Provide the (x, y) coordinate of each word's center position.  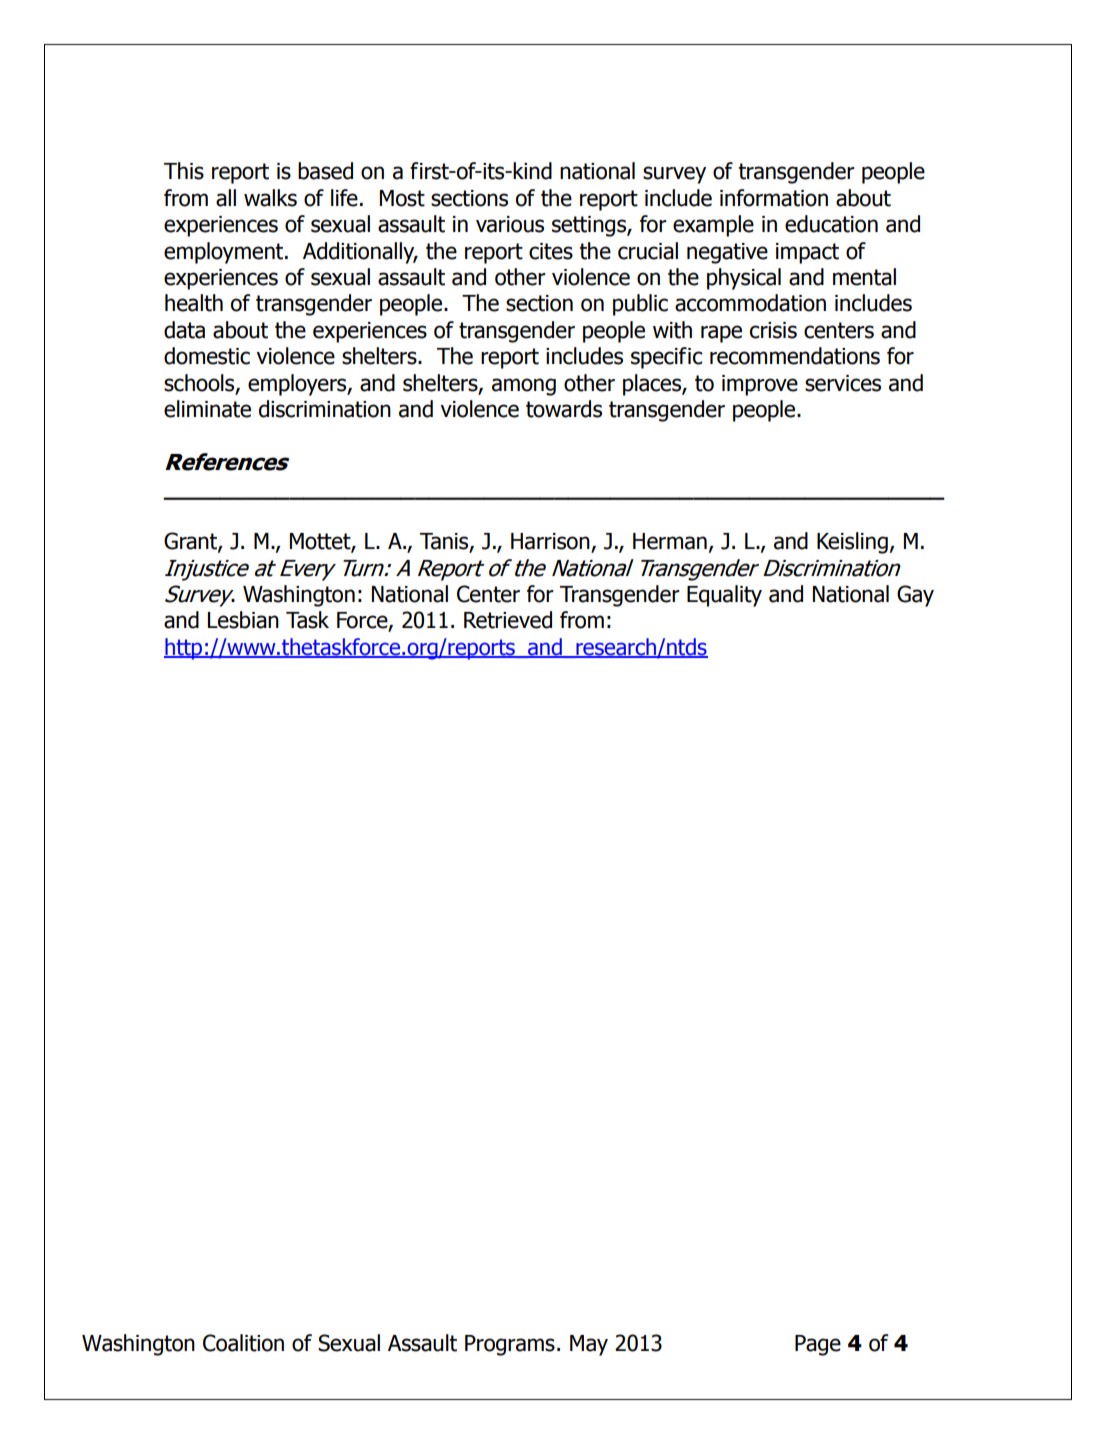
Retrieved (508, 620)
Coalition (243, 1343)
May (589, 1345)
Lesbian (243, 620)
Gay (915, 596)
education (831, 224)
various (510, 224)
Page (818, 1345)
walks (270, 198)
